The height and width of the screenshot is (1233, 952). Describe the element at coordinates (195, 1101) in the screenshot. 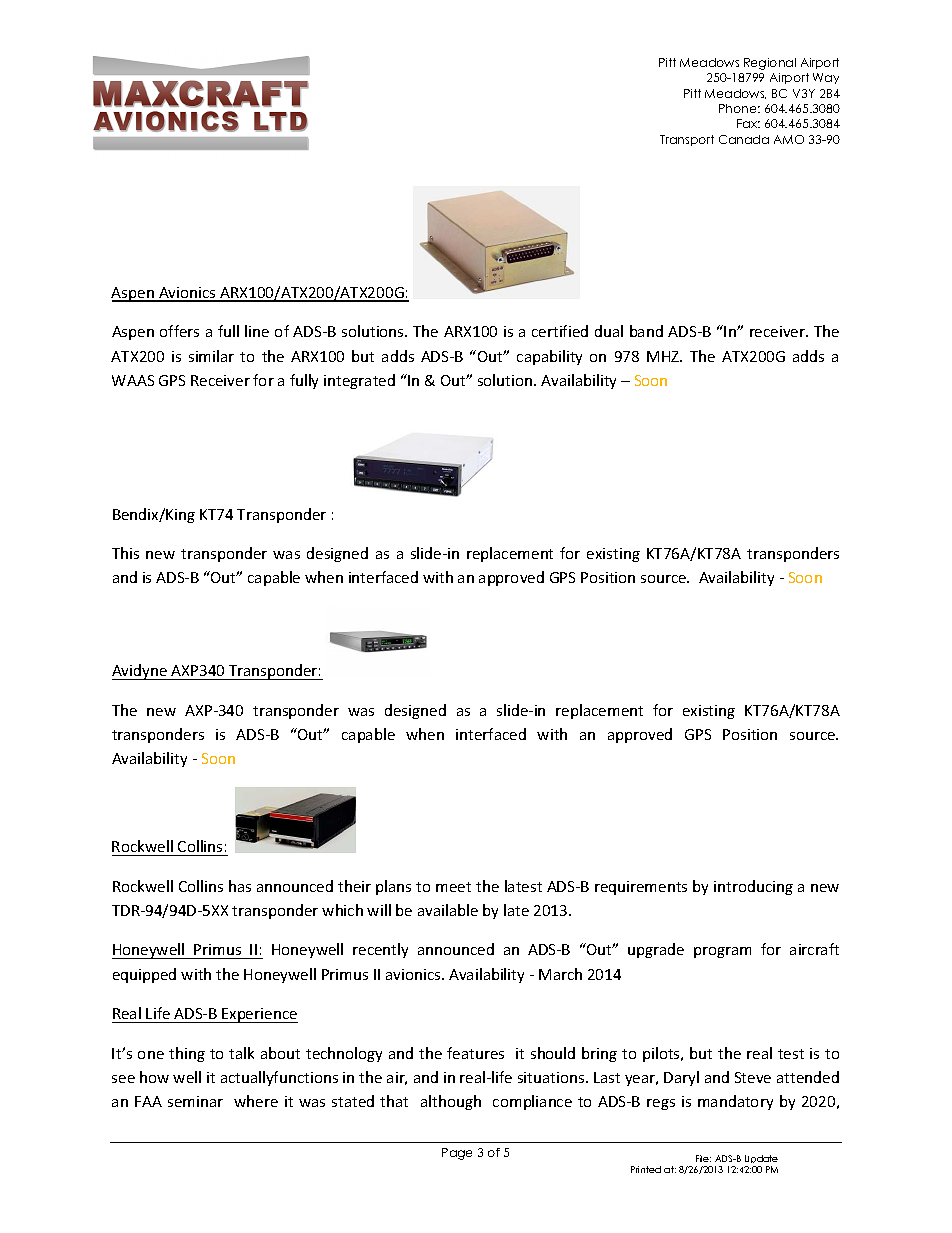

I see `seminar` at that location.
